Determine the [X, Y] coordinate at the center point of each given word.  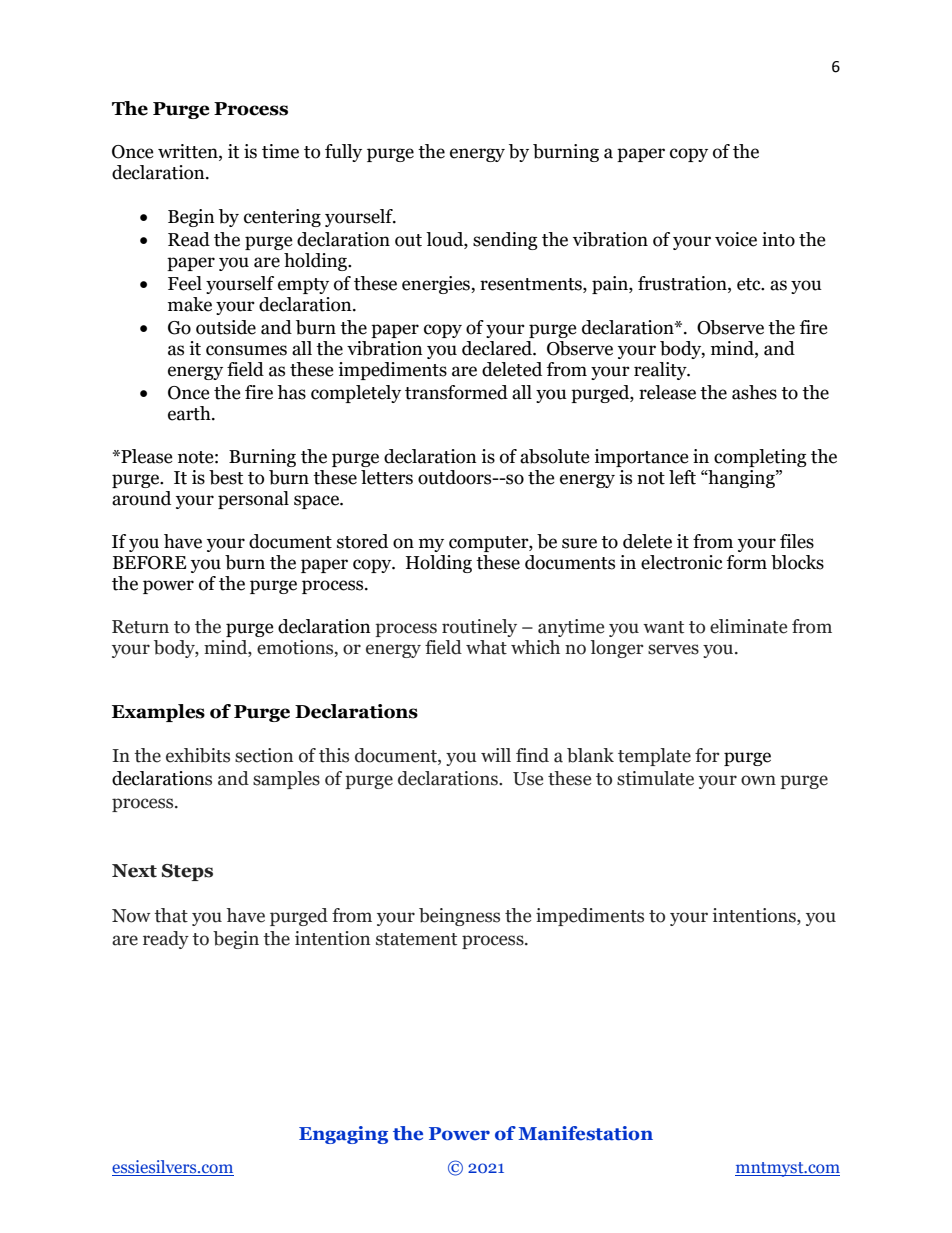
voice [736, 239]
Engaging [343, 1135]
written [189, 151]
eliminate [748, 626]
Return [140, 627]
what [486, 647]
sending [505, 241]
